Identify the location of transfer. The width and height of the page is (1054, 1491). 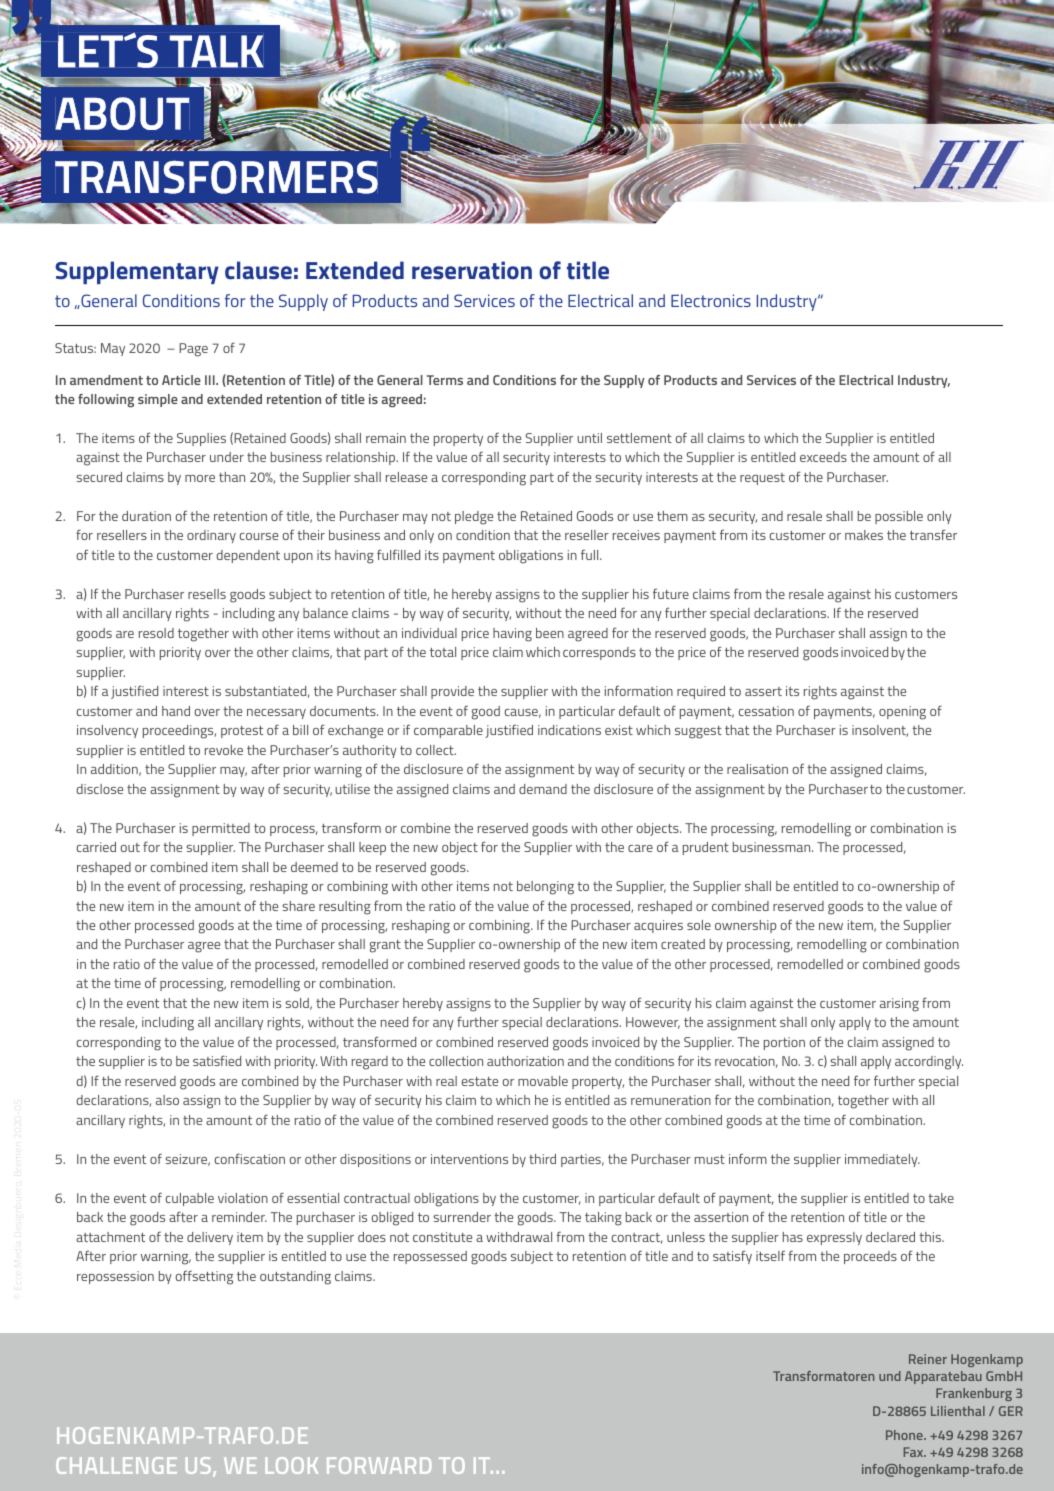
(933, 534).
